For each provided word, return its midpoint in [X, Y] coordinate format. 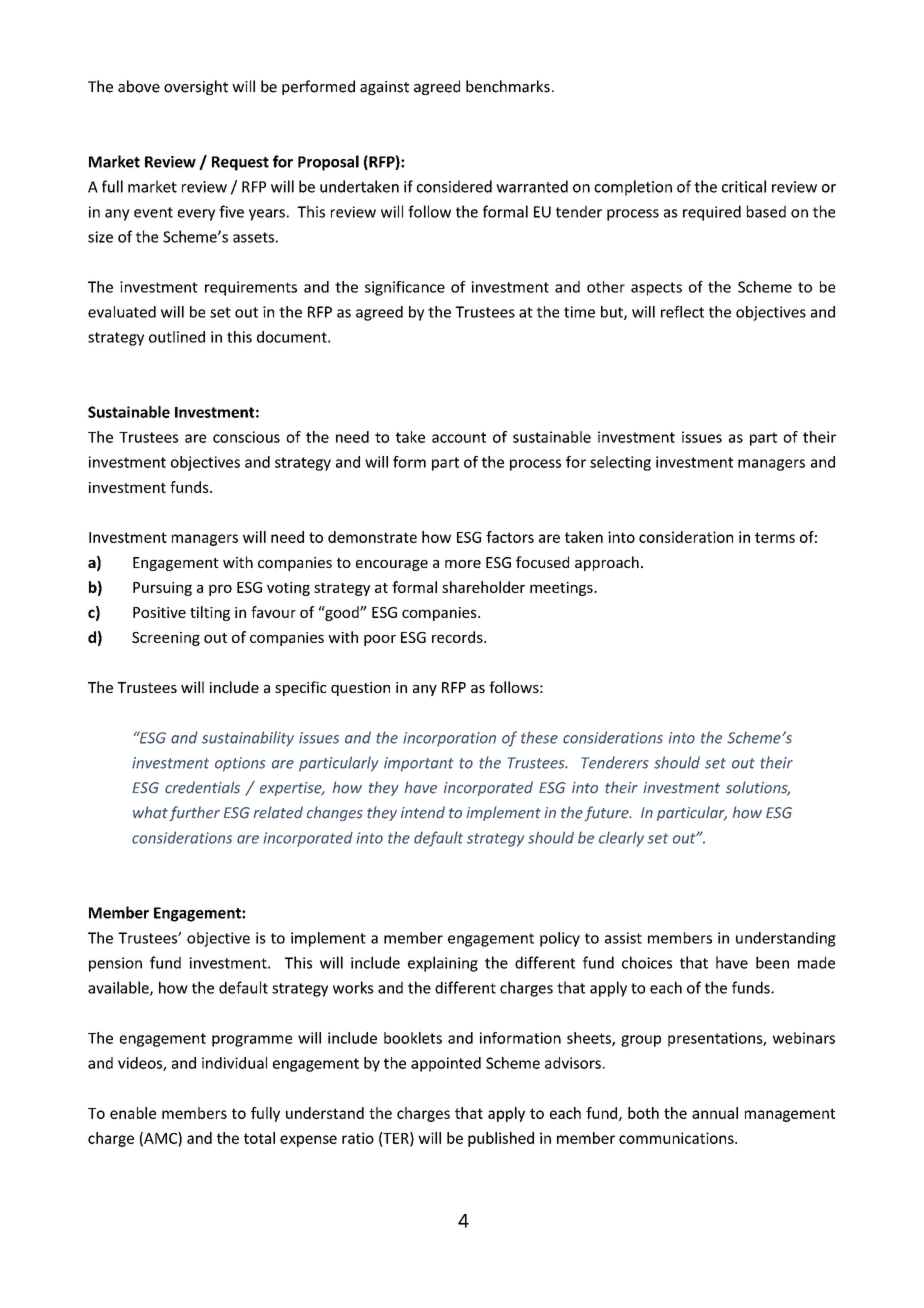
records [458, 637]
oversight [196, 87]
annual [715, 1113]
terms [775, 537]
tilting [210, 613]
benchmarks [508, 86]
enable [133, 1113]
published [501, 1139]
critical [744, 186]
